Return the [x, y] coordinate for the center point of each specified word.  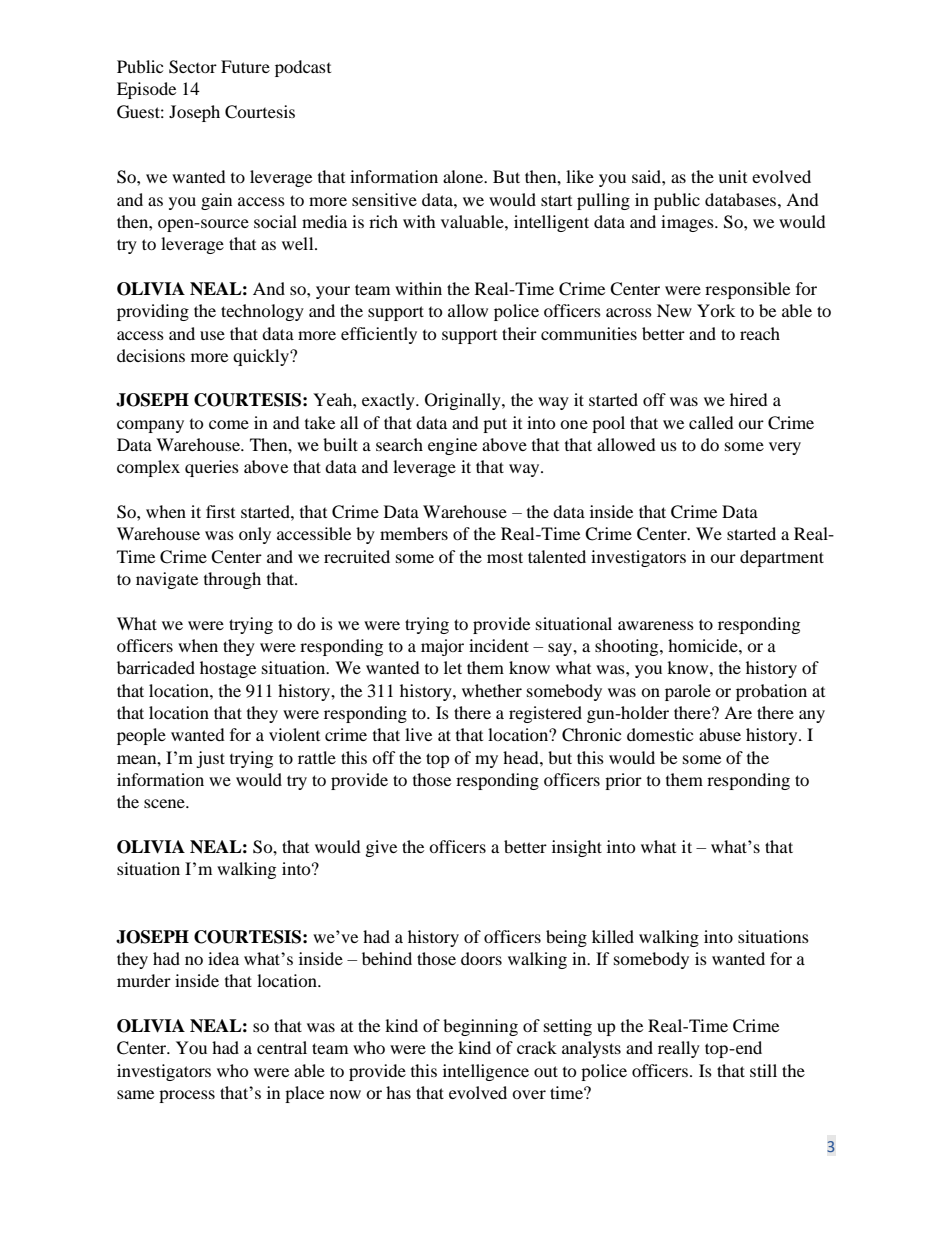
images [688, 223]
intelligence [486, 1072]
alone [464, 176]
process [187, 1096]
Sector [193, 67]
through [232, 580]
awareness [656, 625]
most [505, 557]
